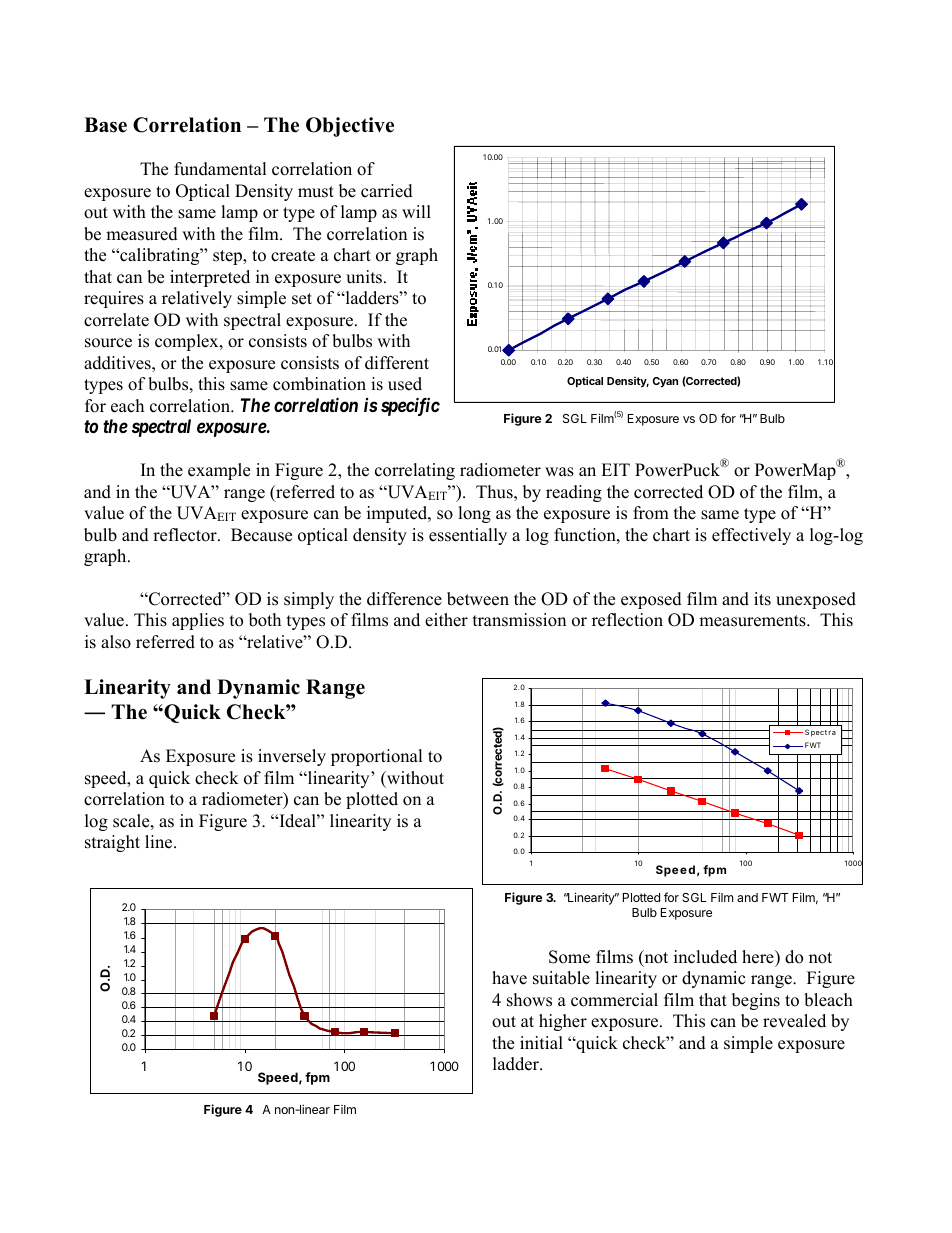  Describe the element at coordinates (753, 621) in the screenshot. I see `measurements` at that location.
